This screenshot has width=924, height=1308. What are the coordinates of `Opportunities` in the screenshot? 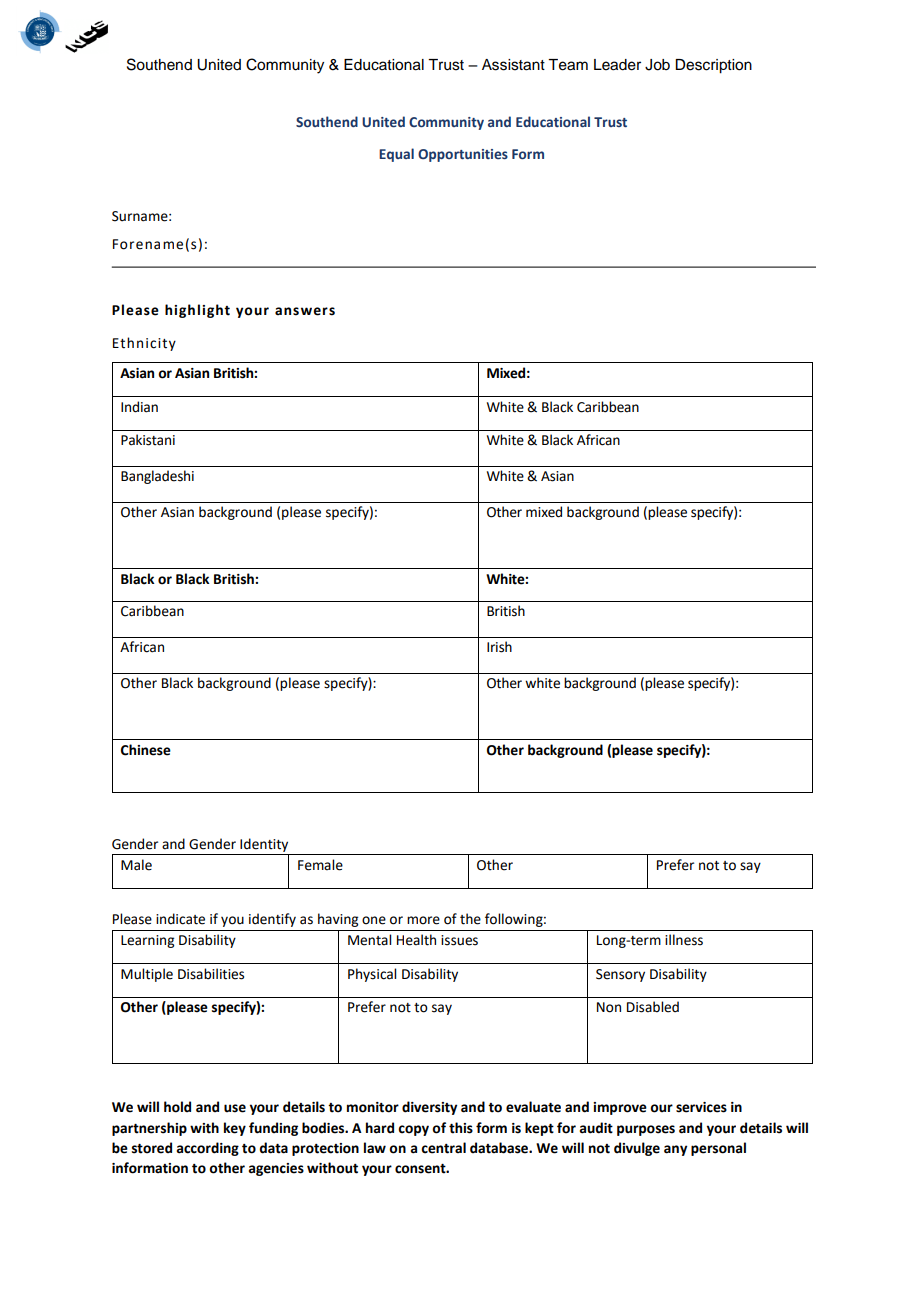 It's located at (463, 155).
